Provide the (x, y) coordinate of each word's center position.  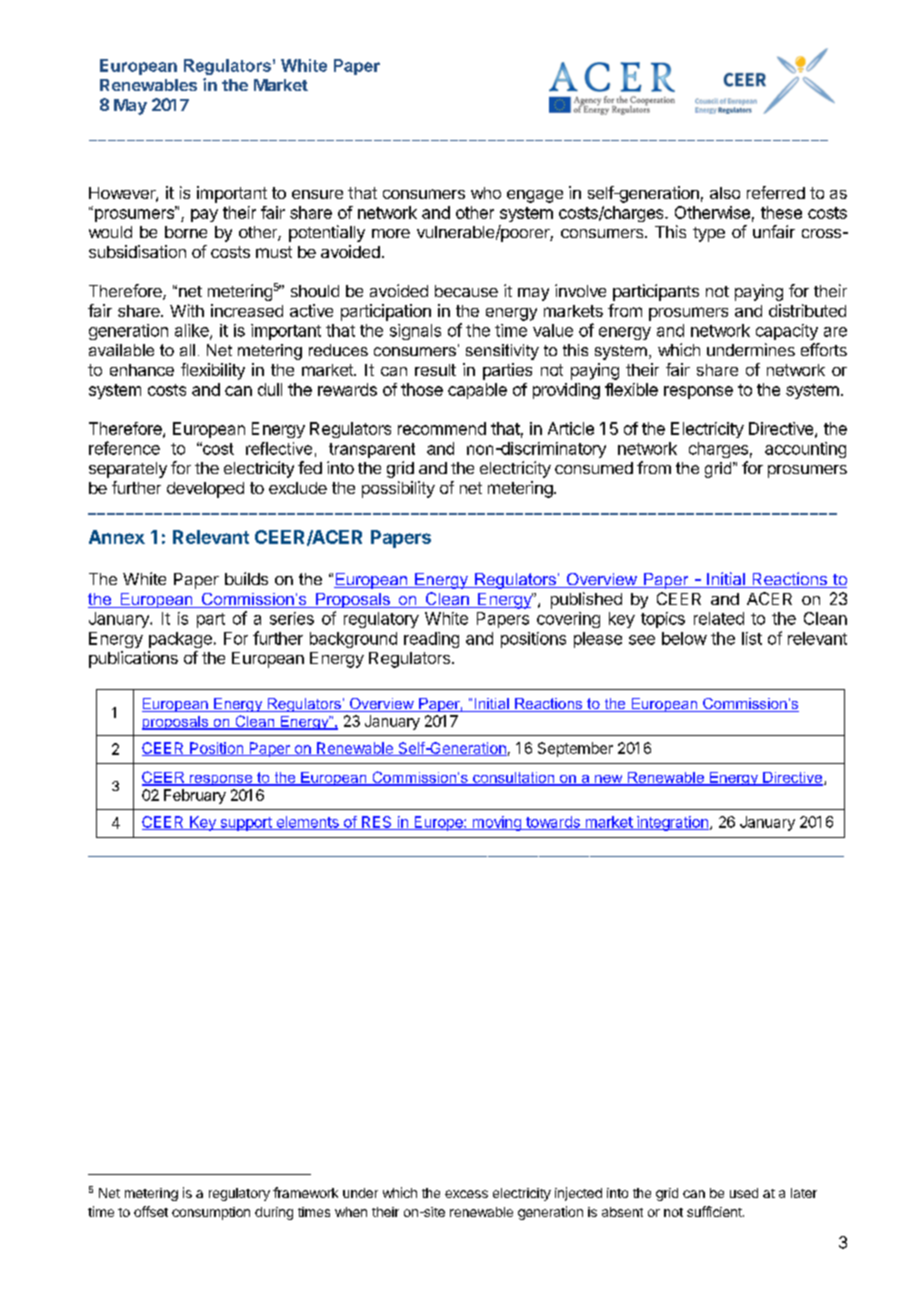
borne (186, 232)
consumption (211, 1213)
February (195, 796)
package (180, 640)
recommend (442, 428)
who (486, 193)
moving (496, 823)
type (709, 234)
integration (672, 823)
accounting (805, 450)
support (246, 824)
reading (431, 640)
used (744, 1193)
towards (553, 823)
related (719, 618)
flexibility (213, 371)
